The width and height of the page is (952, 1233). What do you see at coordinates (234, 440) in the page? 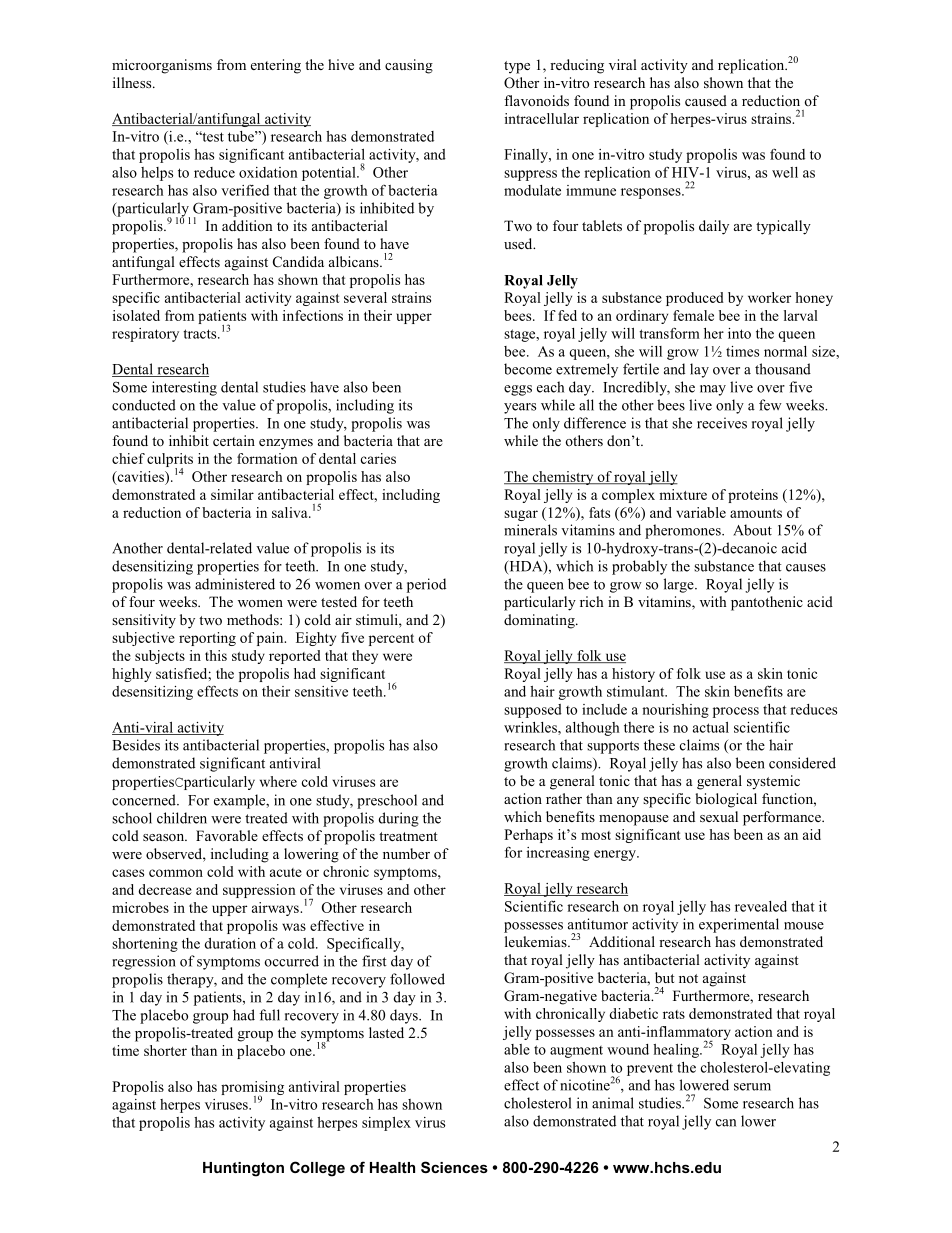
I see `certain` at bounding box center [234, 440].
